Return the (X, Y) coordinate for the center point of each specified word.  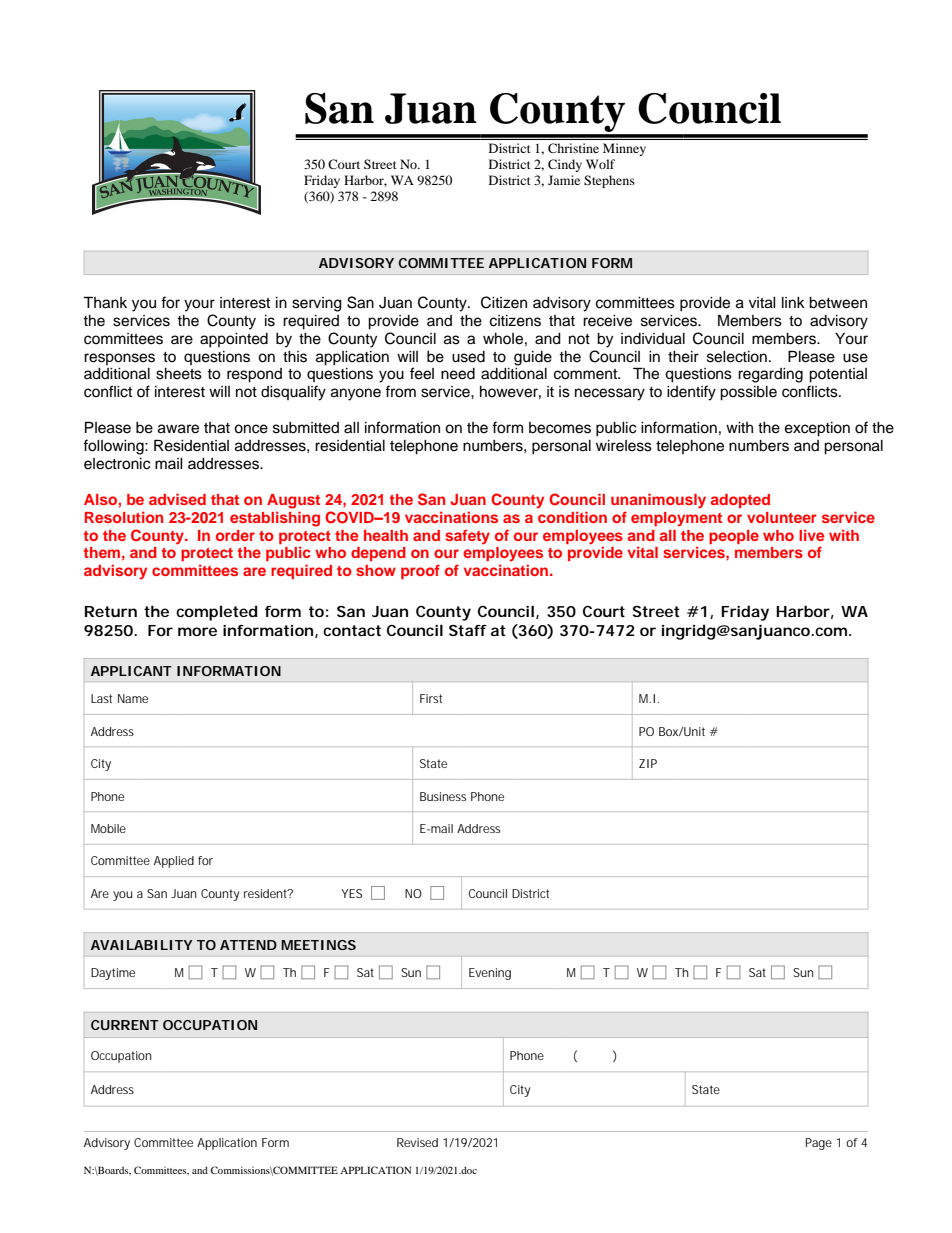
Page (819, 1144)
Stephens (609, 181)
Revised (417, 1142)
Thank (105, 302)
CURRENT (124, 1025)
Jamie (564, 180)
